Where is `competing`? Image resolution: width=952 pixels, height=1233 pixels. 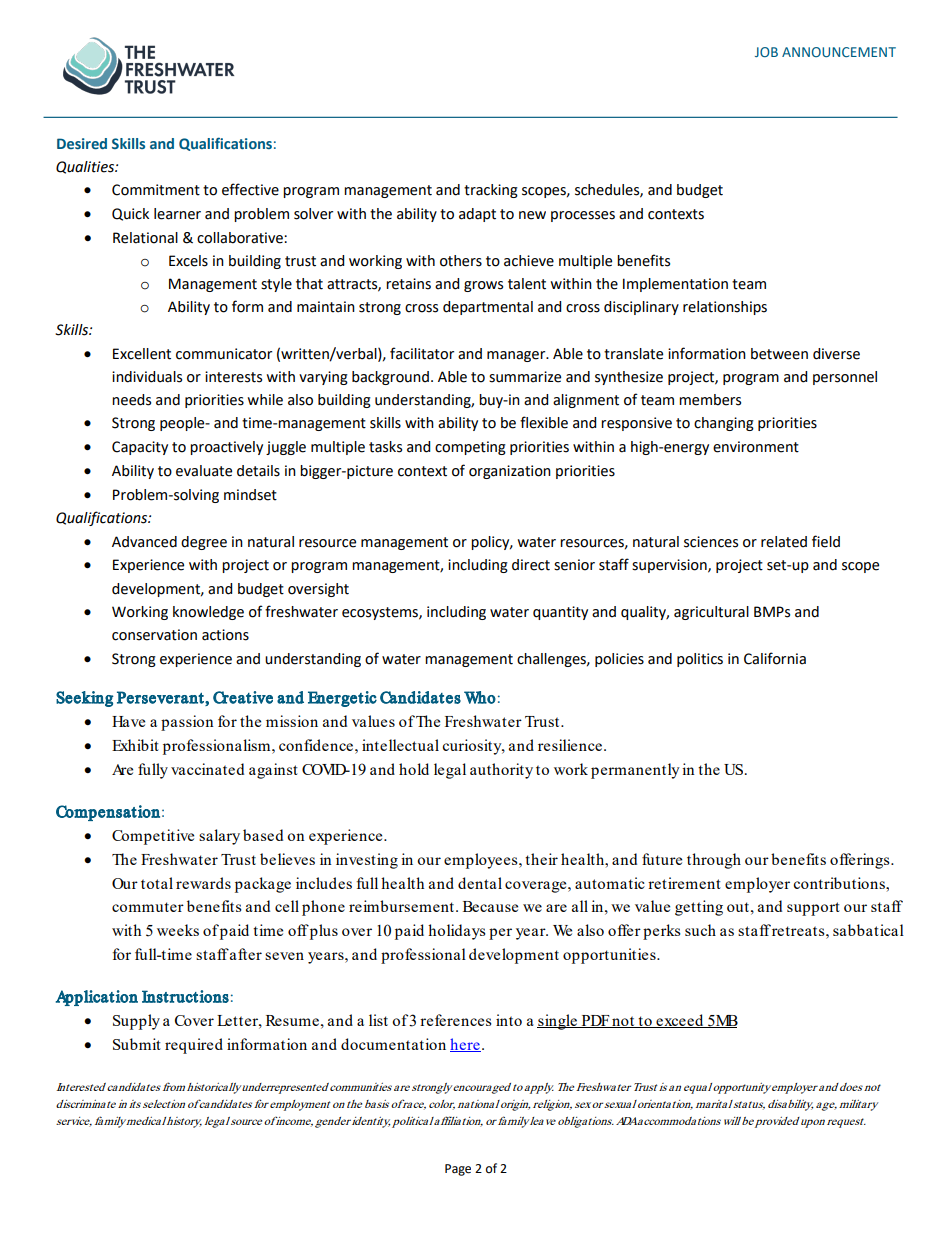 competing is located at coordinates (470, 448).
